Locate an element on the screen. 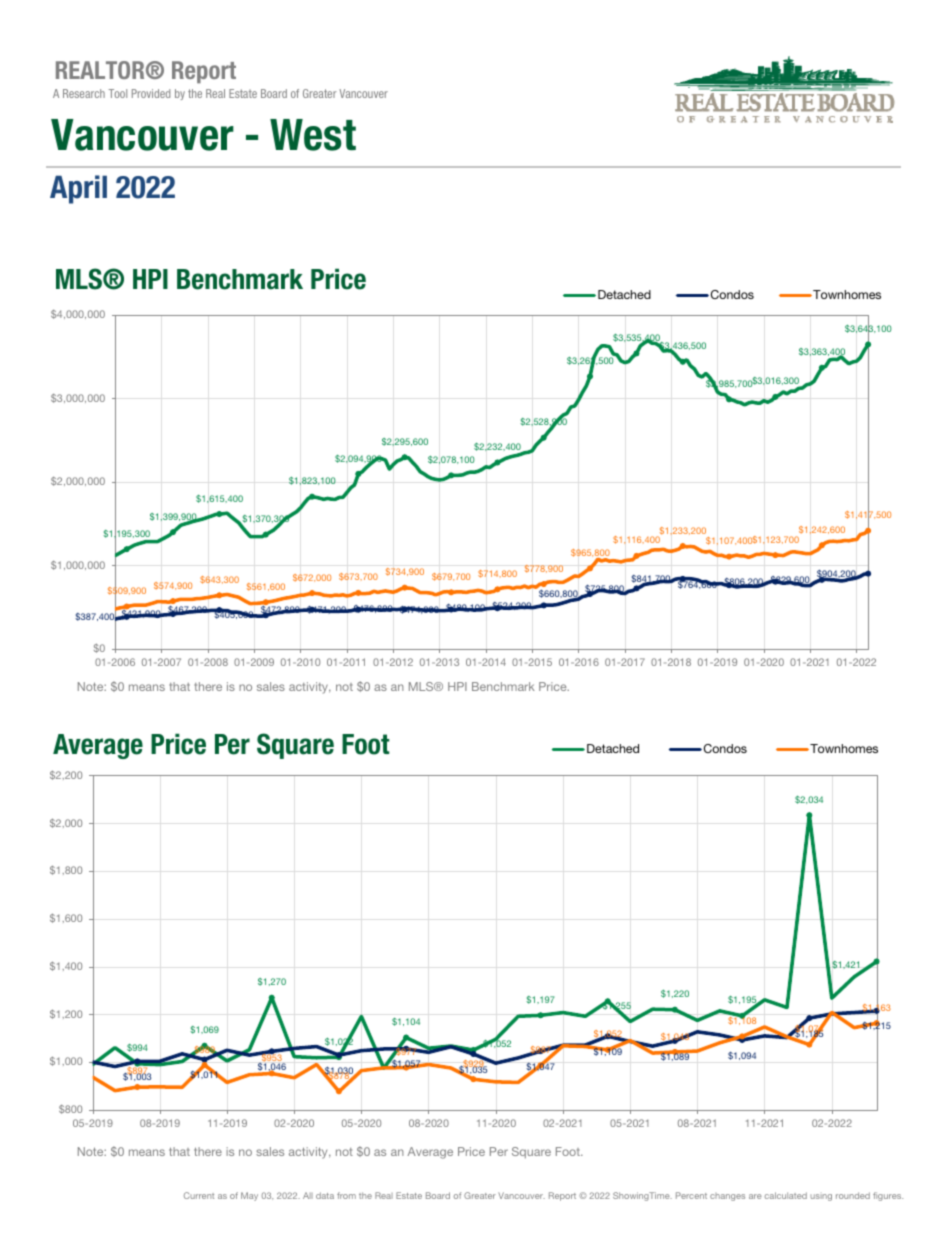  Current is located at coordinates (199, 1195).
